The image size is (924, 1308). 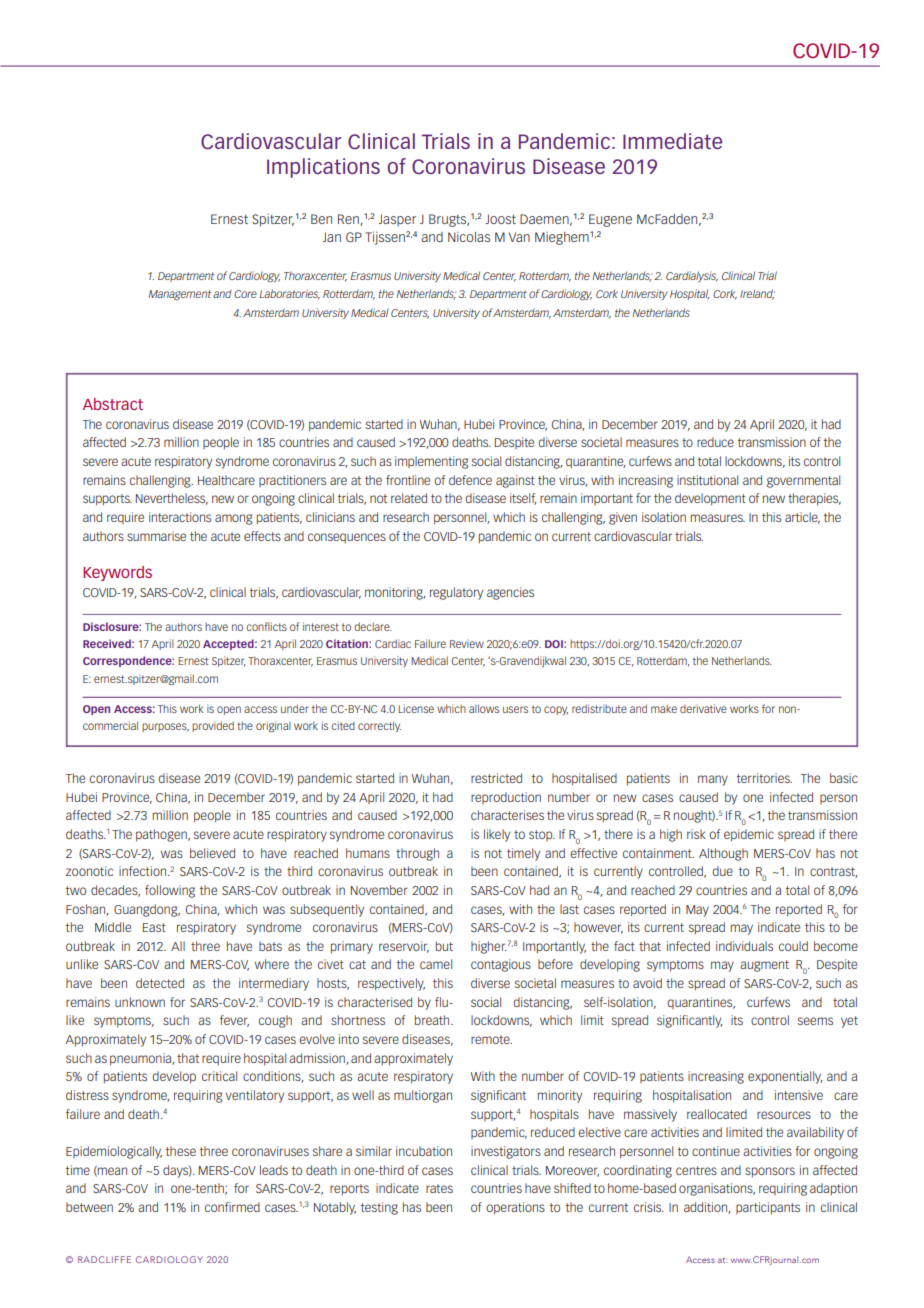 I want to click on believed, so click(x=212, y=853).
